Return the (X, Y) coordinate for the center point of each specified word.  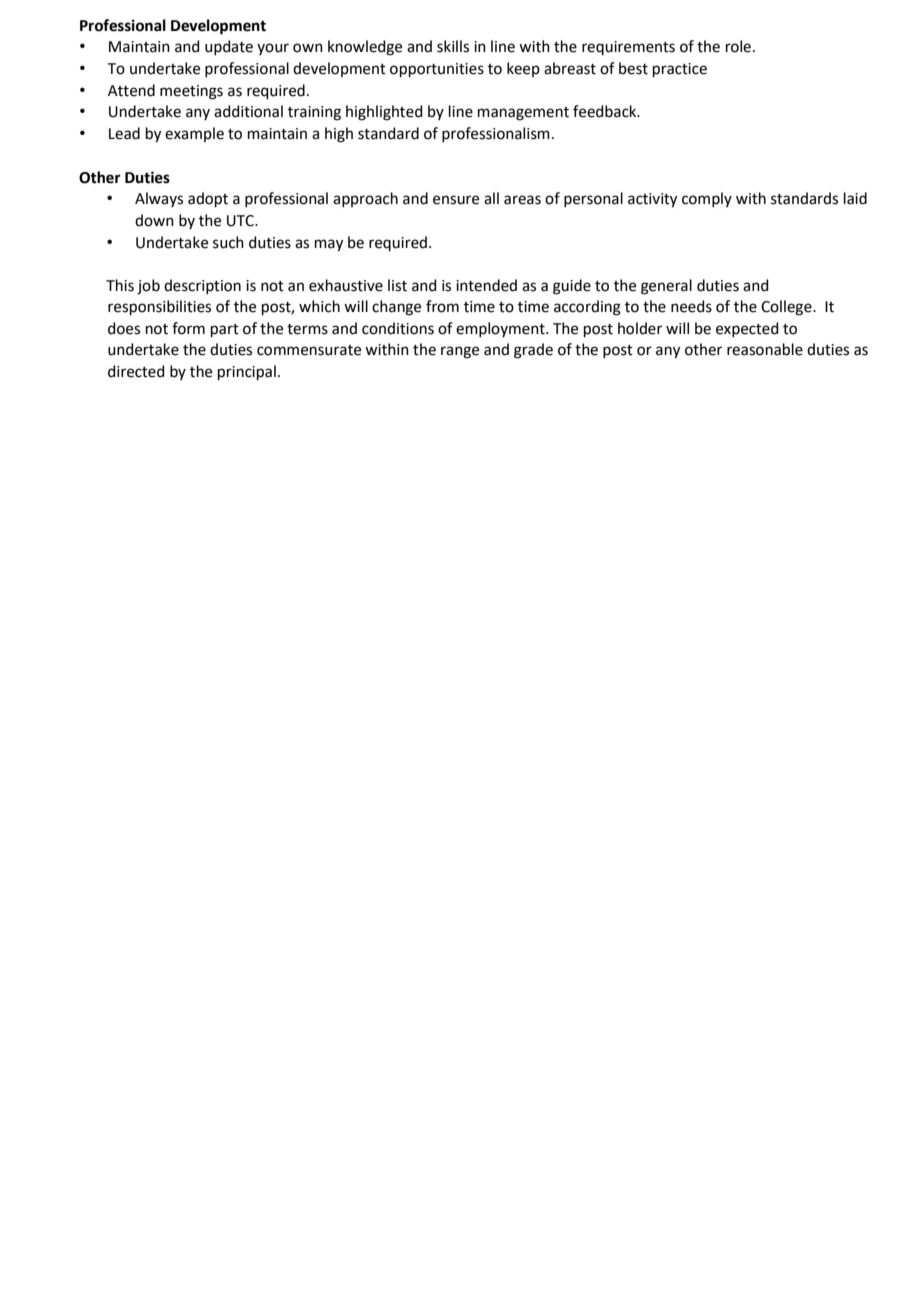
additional (248, 111)
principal (247, 372)
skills (453, 46)
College (787, 308)
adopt (208, 199)
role (740, 46)
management (523, 114)
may (329, 245)
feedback (606, 111)
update (229, 47)
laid (855, 198)
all (491, 198)
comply (707, 199)
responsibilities (159, 307)
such (228, 242)
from (442, 306)
